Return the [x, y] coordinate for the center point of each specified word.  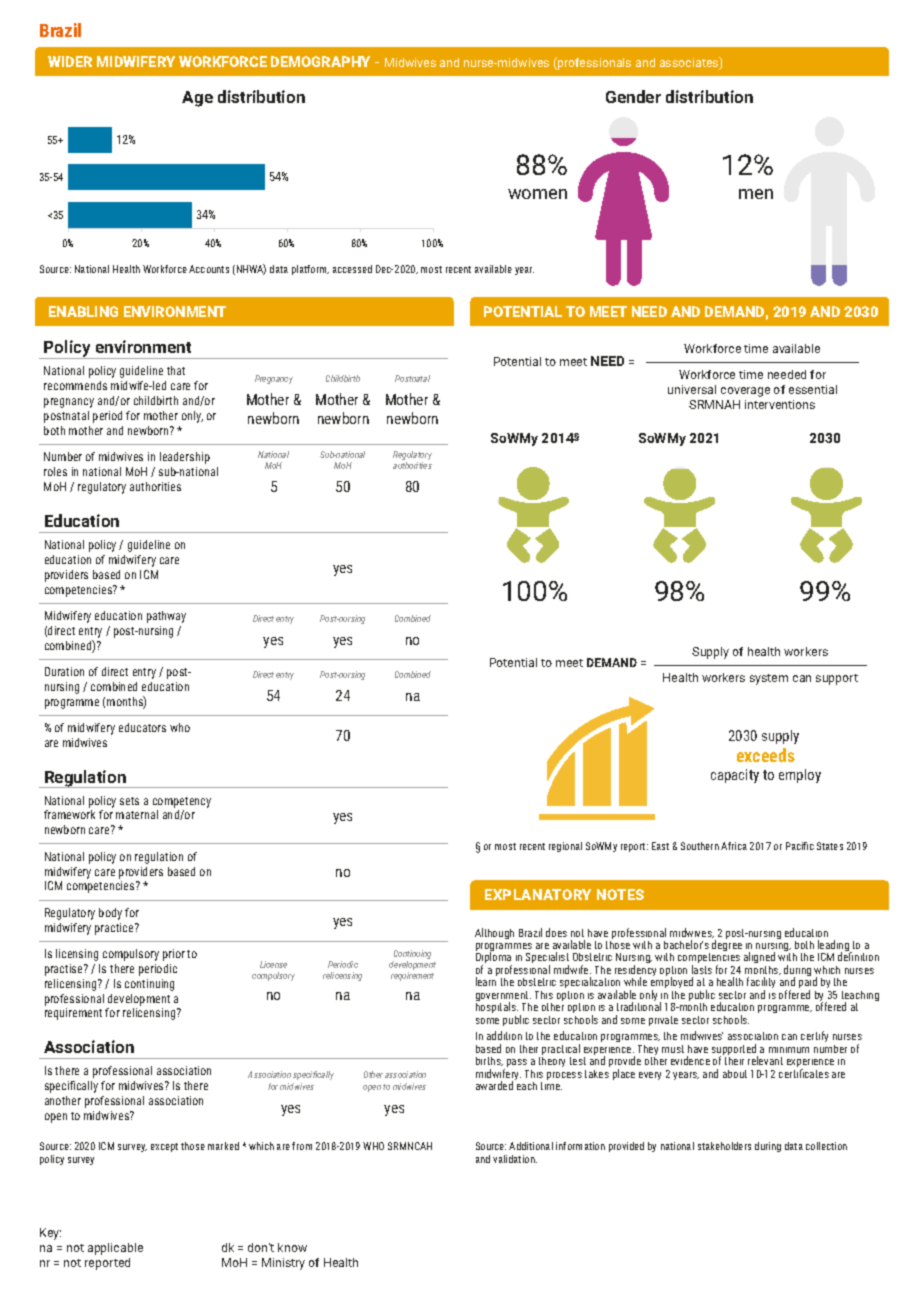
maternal [137, 814]
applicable [115, 1249]
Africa [734, 846]
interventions [780, 404]
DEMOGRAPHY [320, 61]
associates [690, 63]
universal [692, 389]
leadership [185, 458]
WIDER [70, 61]
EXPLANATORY [538, 894]
